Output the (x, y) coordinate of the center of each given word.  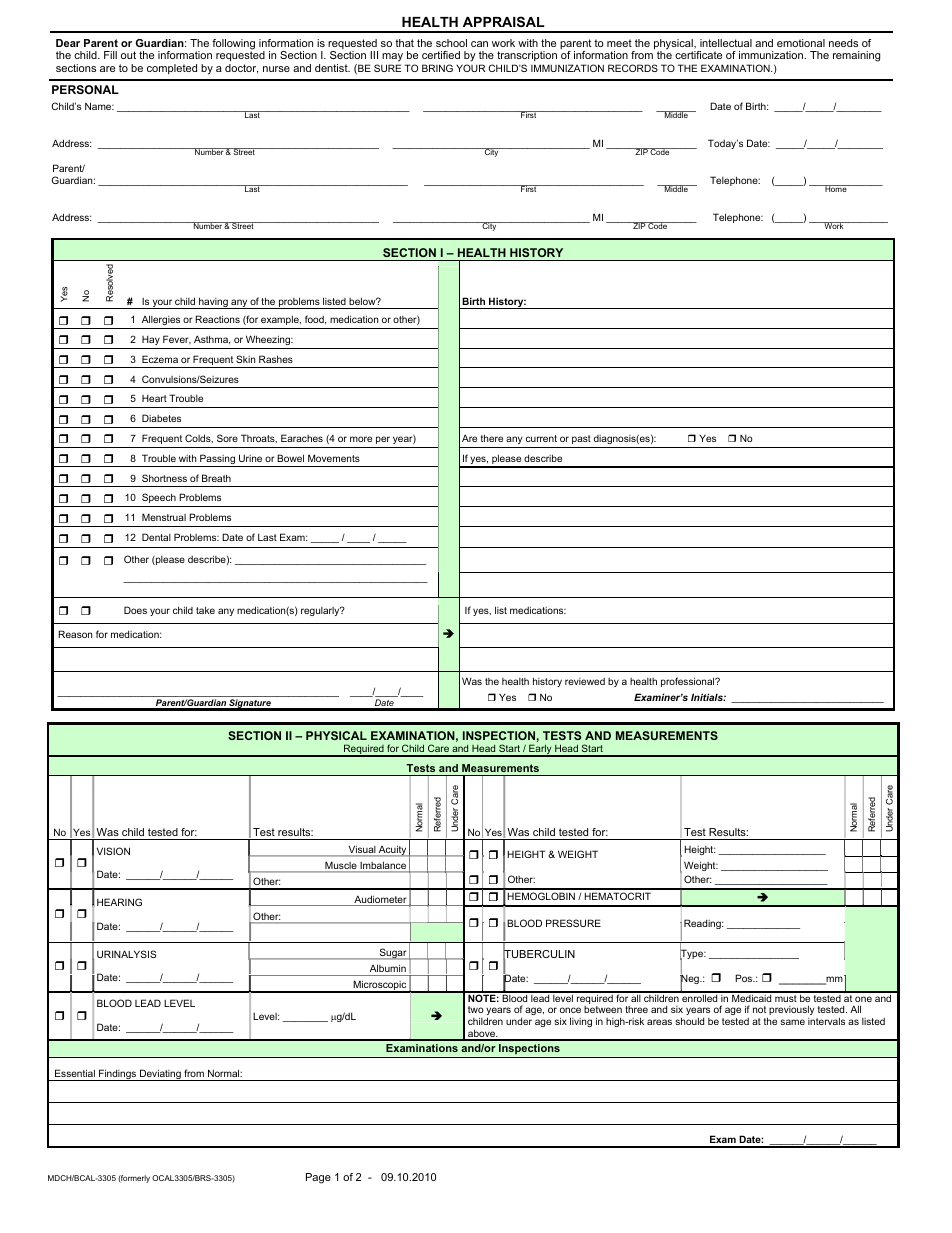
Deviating (160, 1075)
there (492, 438)
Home (836, 188)
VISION (113, 851)
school (451, 43)
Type (693, 954)
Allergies (161, 320)
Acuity (393, 851)
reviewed (585, 681)
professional (689, 682)
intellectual (726, 43)
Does (135, 610)
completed (172, 69)
